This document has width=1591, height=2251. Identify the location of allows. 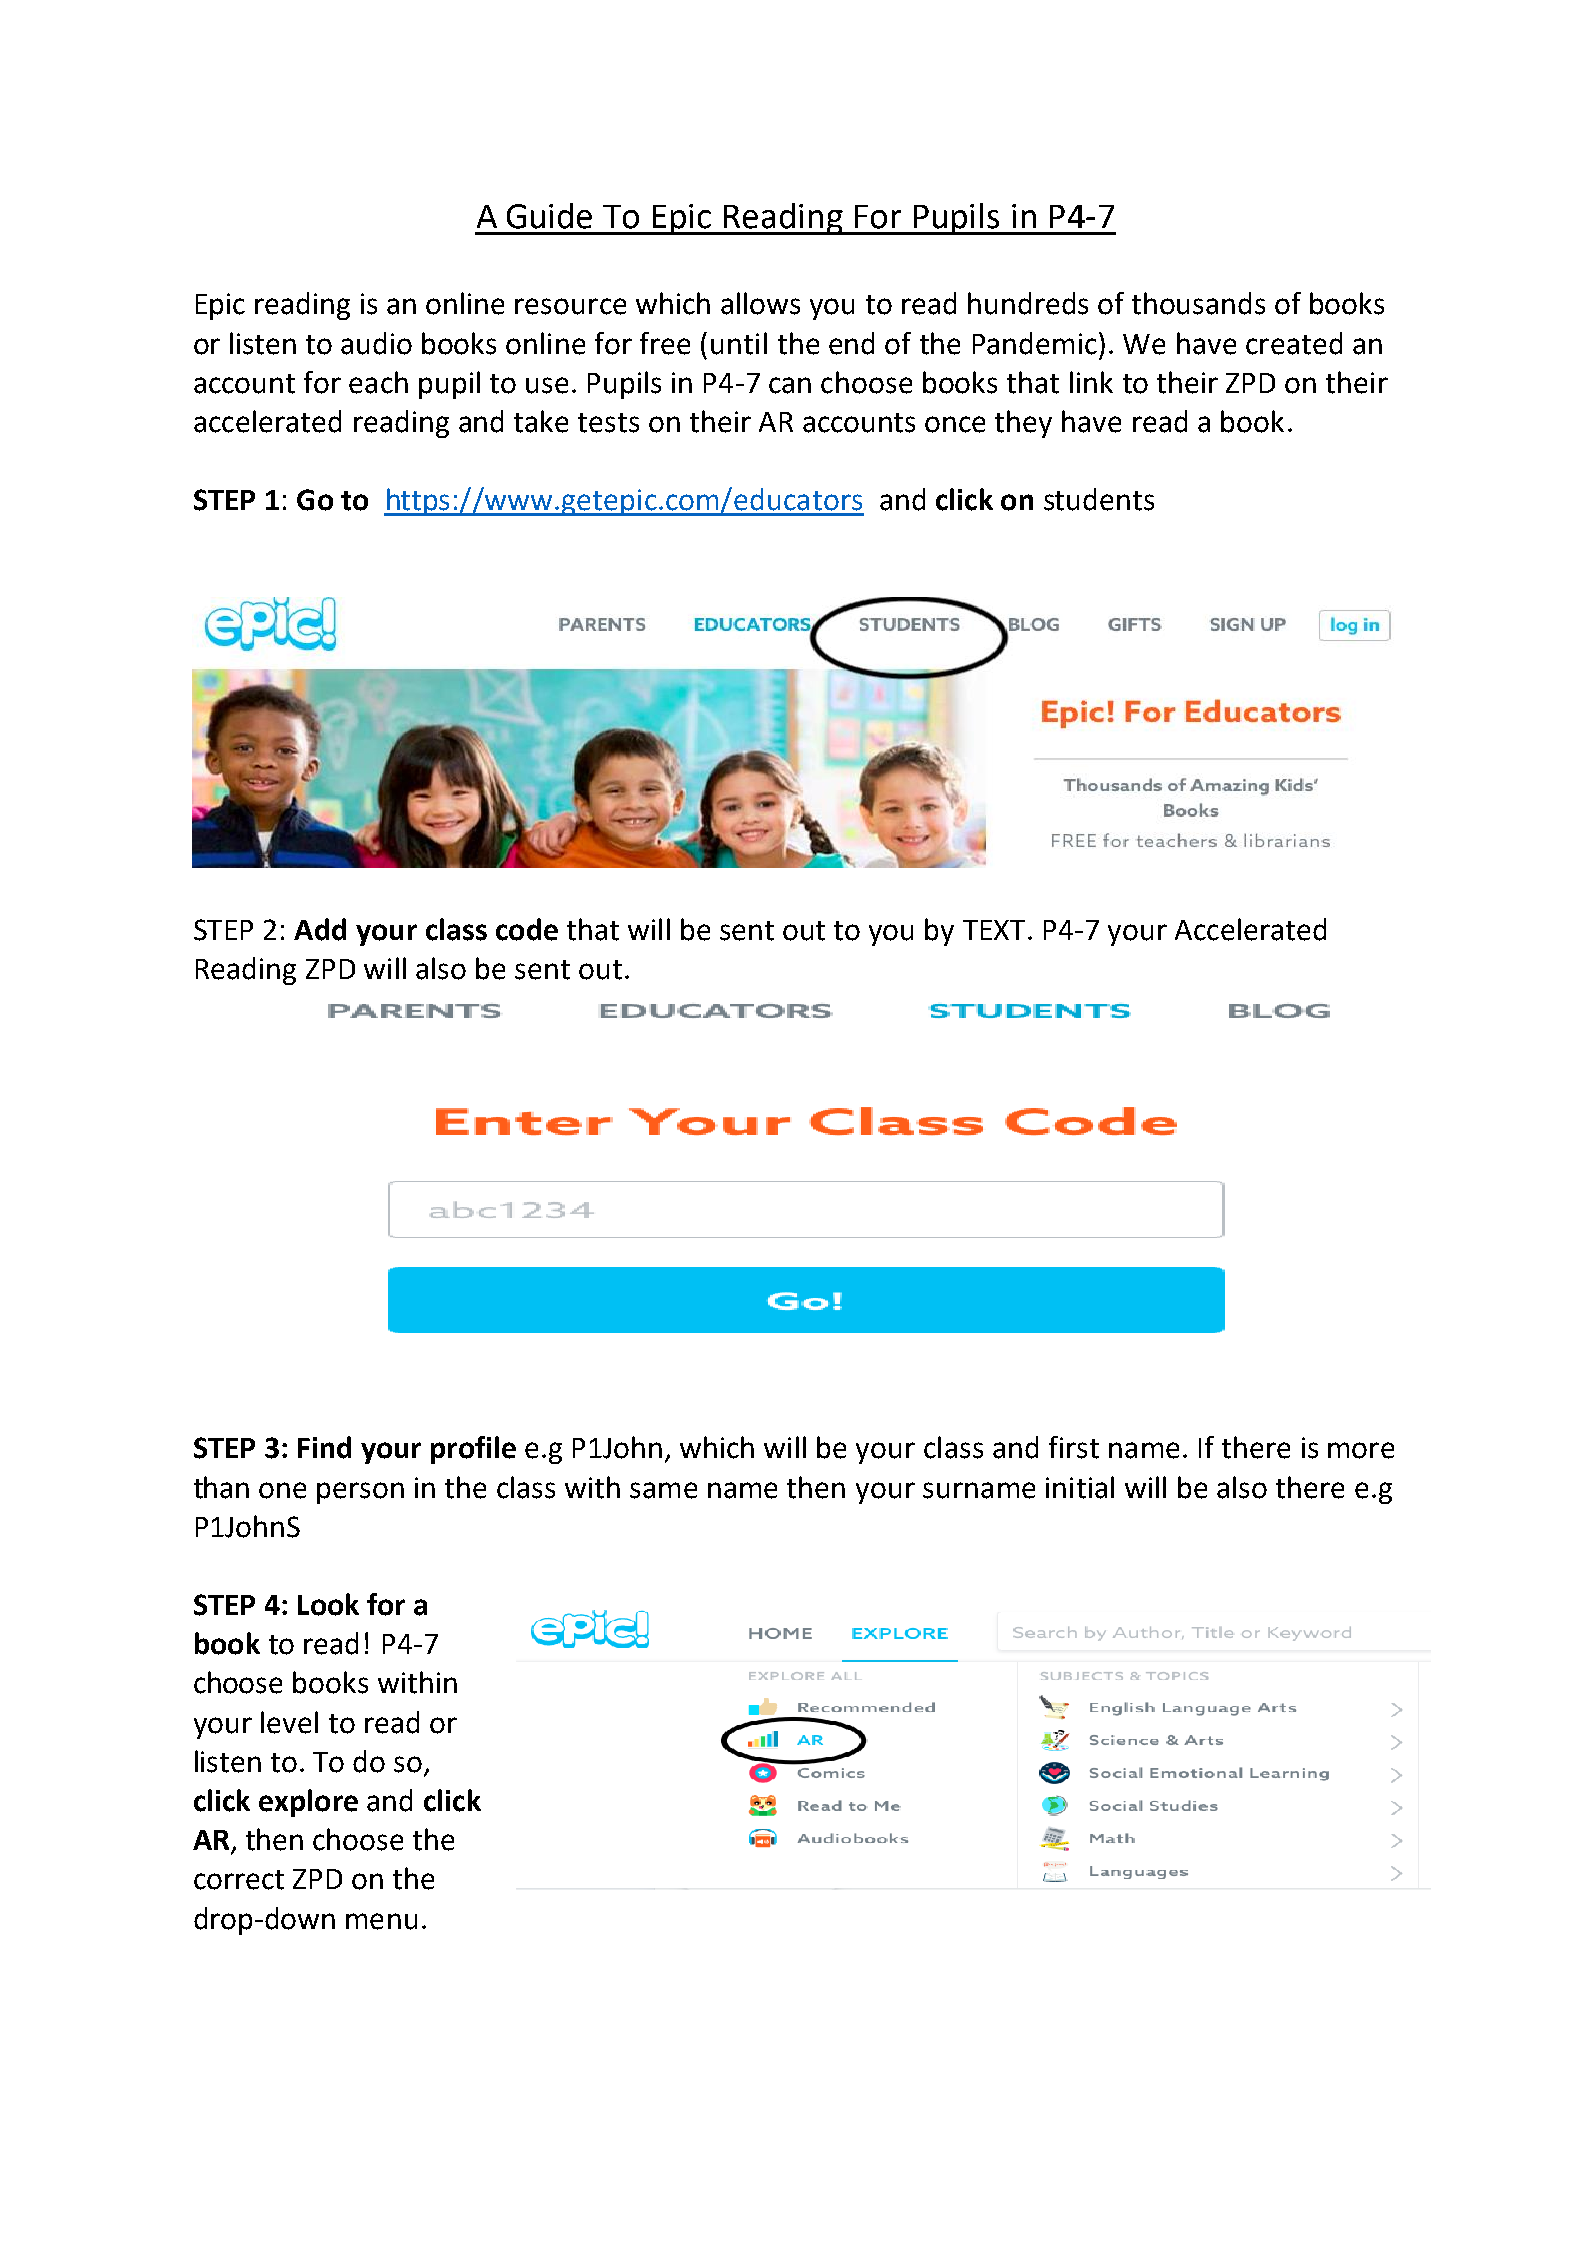
(760, 303).
